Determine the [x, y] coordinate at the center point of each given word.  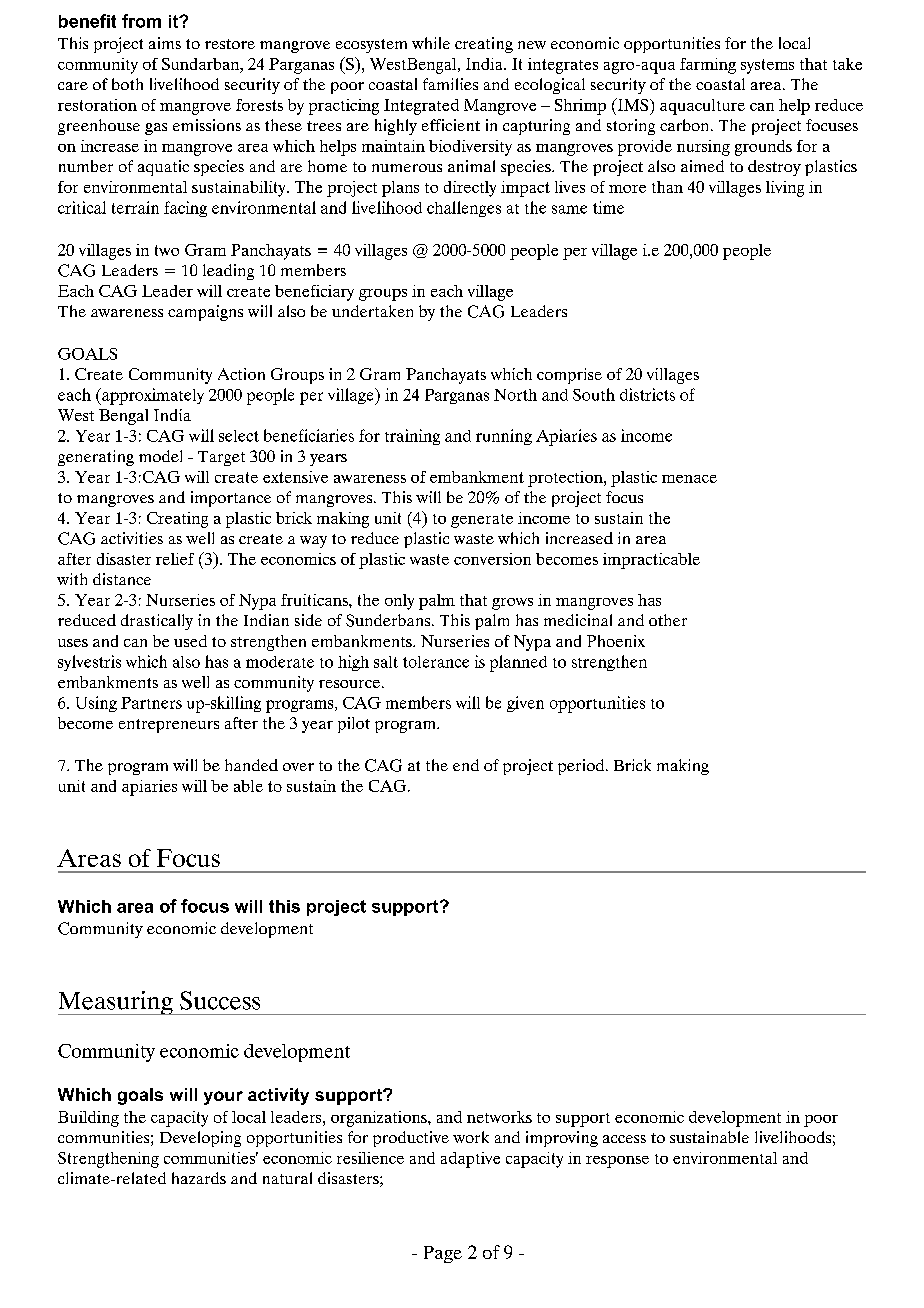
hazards [199, 1178]
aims [165, 43]
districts [647, 394]
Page [443, 1254]
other [668, 620]
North [515, 395]
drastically [157, 622]
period [582, 767]
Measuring [116, 1003]
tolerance [436, 662]
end [466, 765]
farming [708, 66]
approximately [152, 396]
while [431, 43]
